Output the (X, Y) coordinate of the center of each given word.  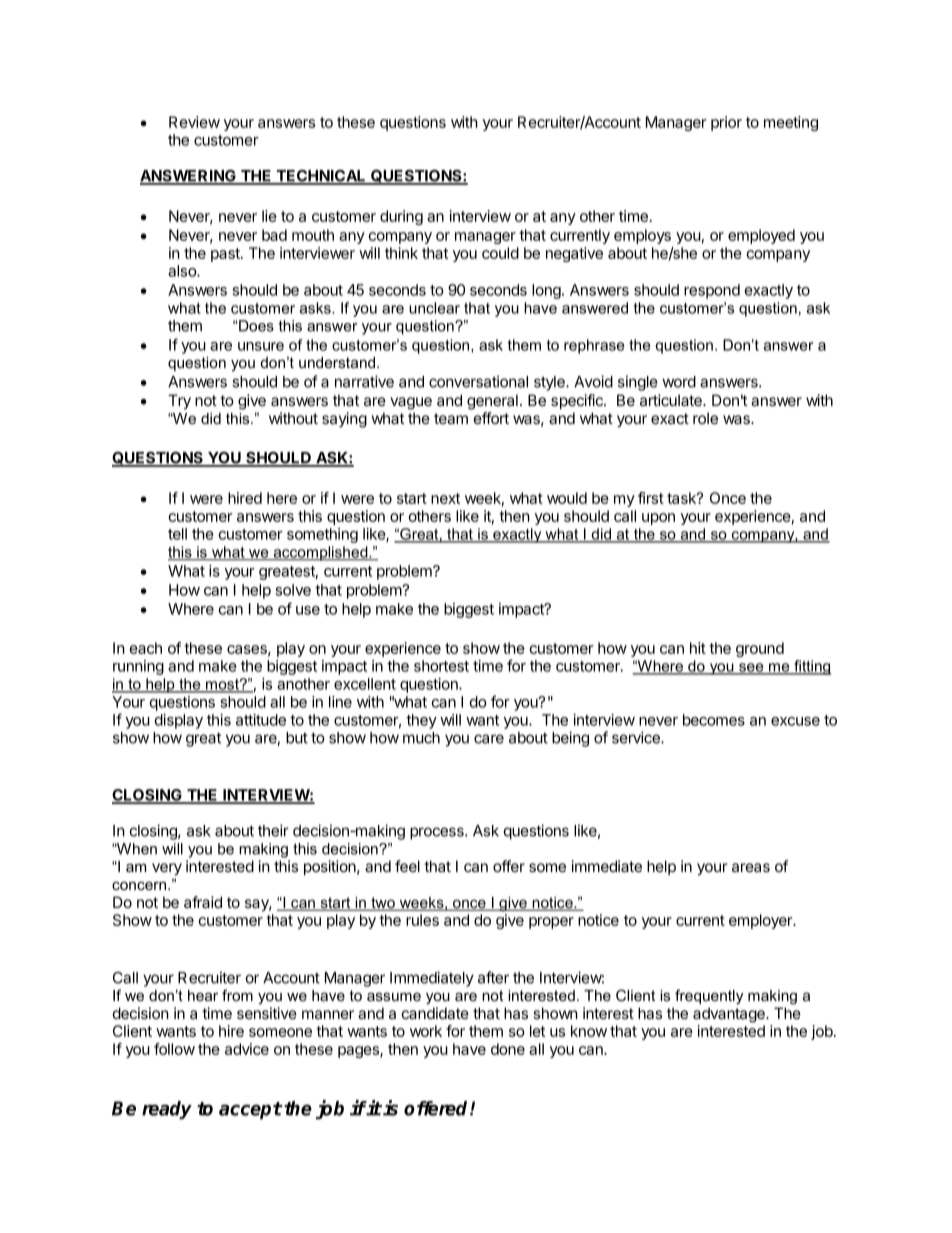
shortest (441, 666)
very (167, 869)
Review (194, 122)
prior (726, 123)
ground (760, 649)
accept (250, 1110)
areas (751, 867)
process (438, 833)
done (508, 1049)
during (401, 217)
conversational (478, 381)
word (679, 382)
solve (293, 590)
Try (179, 402)
